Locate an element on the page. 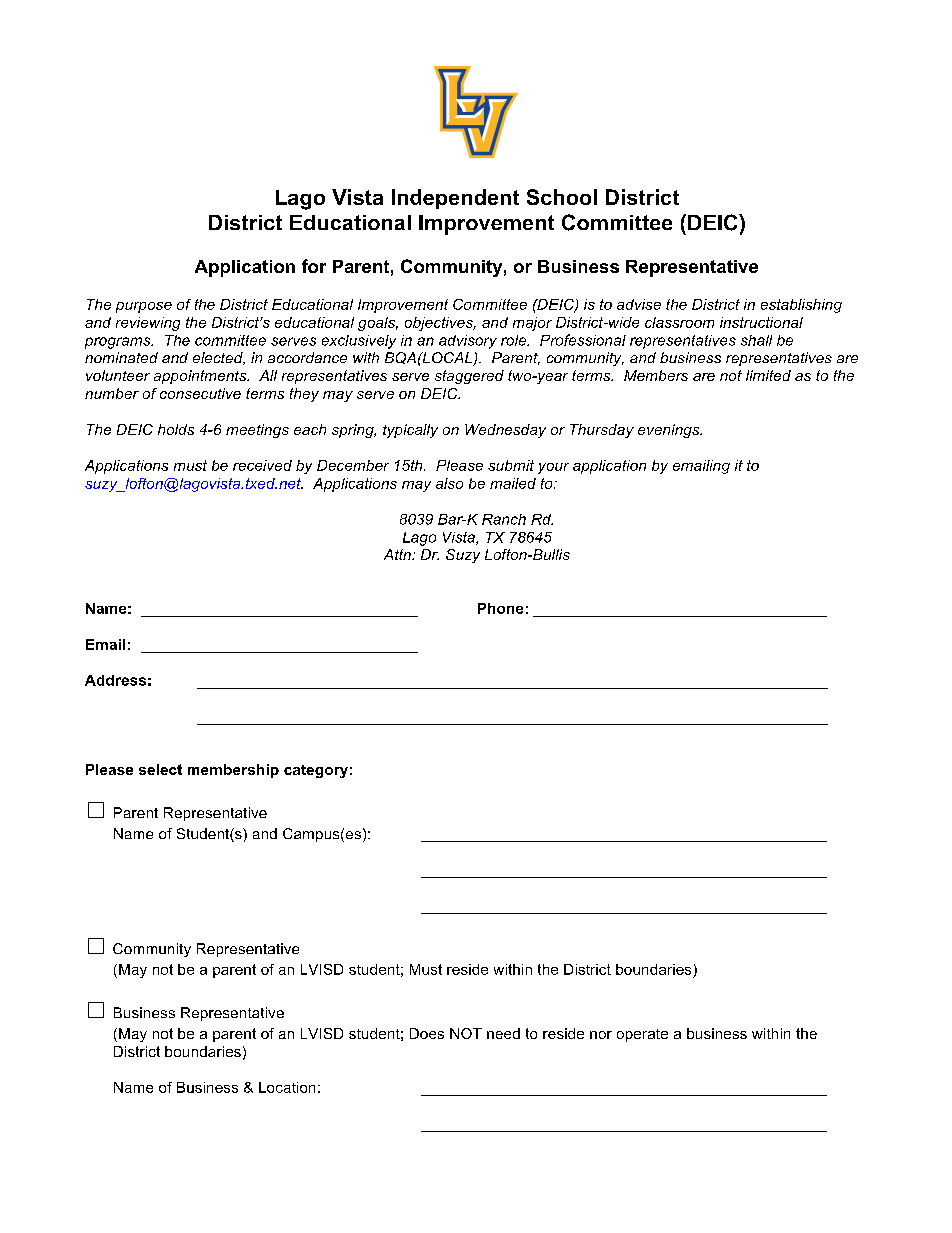  advise is located at coordinates (639, 304).
